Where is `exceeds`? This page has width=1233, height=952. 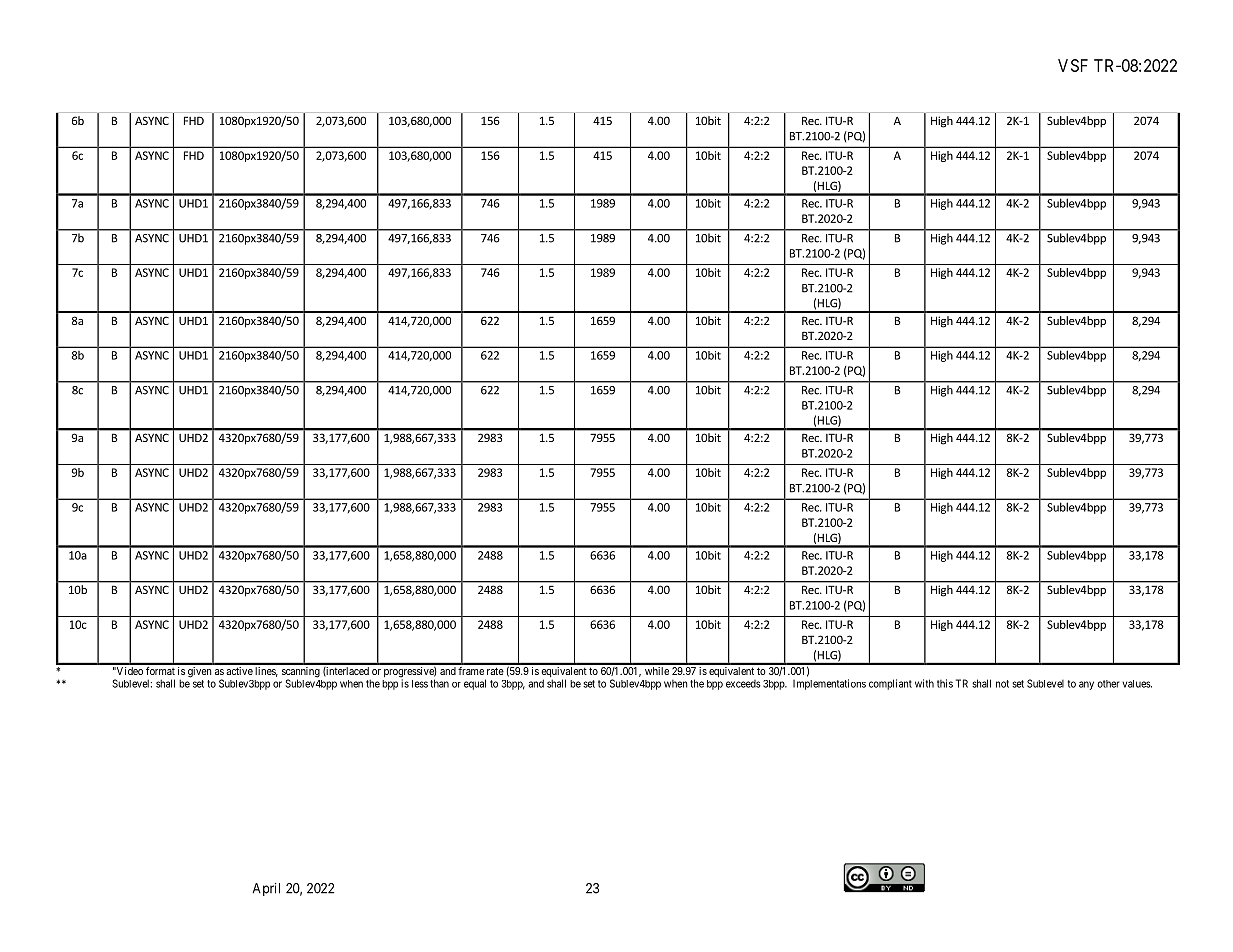 exceeds is located at coordinates (743, 684).
